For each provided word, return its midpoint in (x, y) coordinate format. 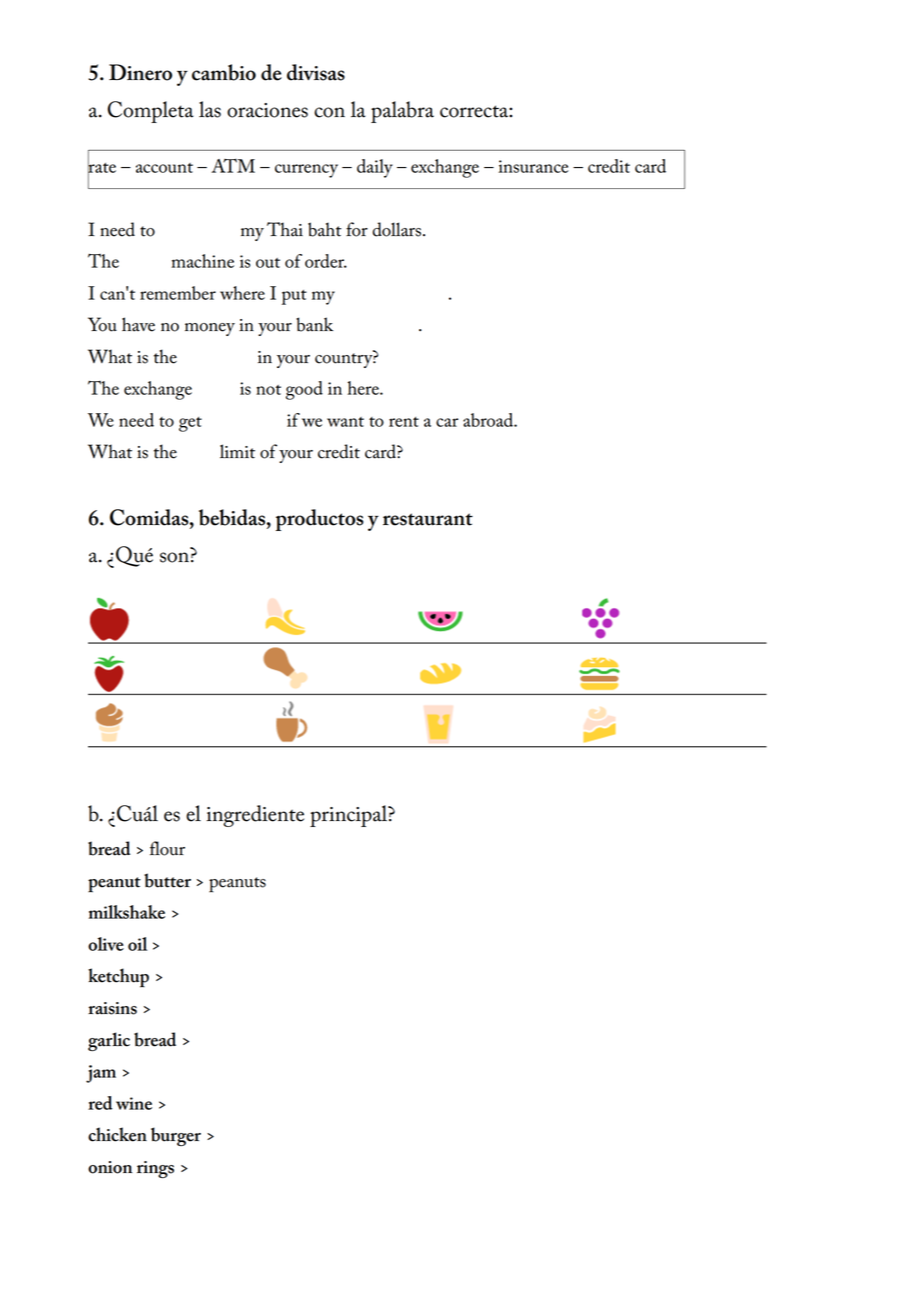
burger (176, 1136)
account (164, 168)
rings (155, 1169)
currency (306, 171)
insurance (533, 166)
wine (134, 1103)
